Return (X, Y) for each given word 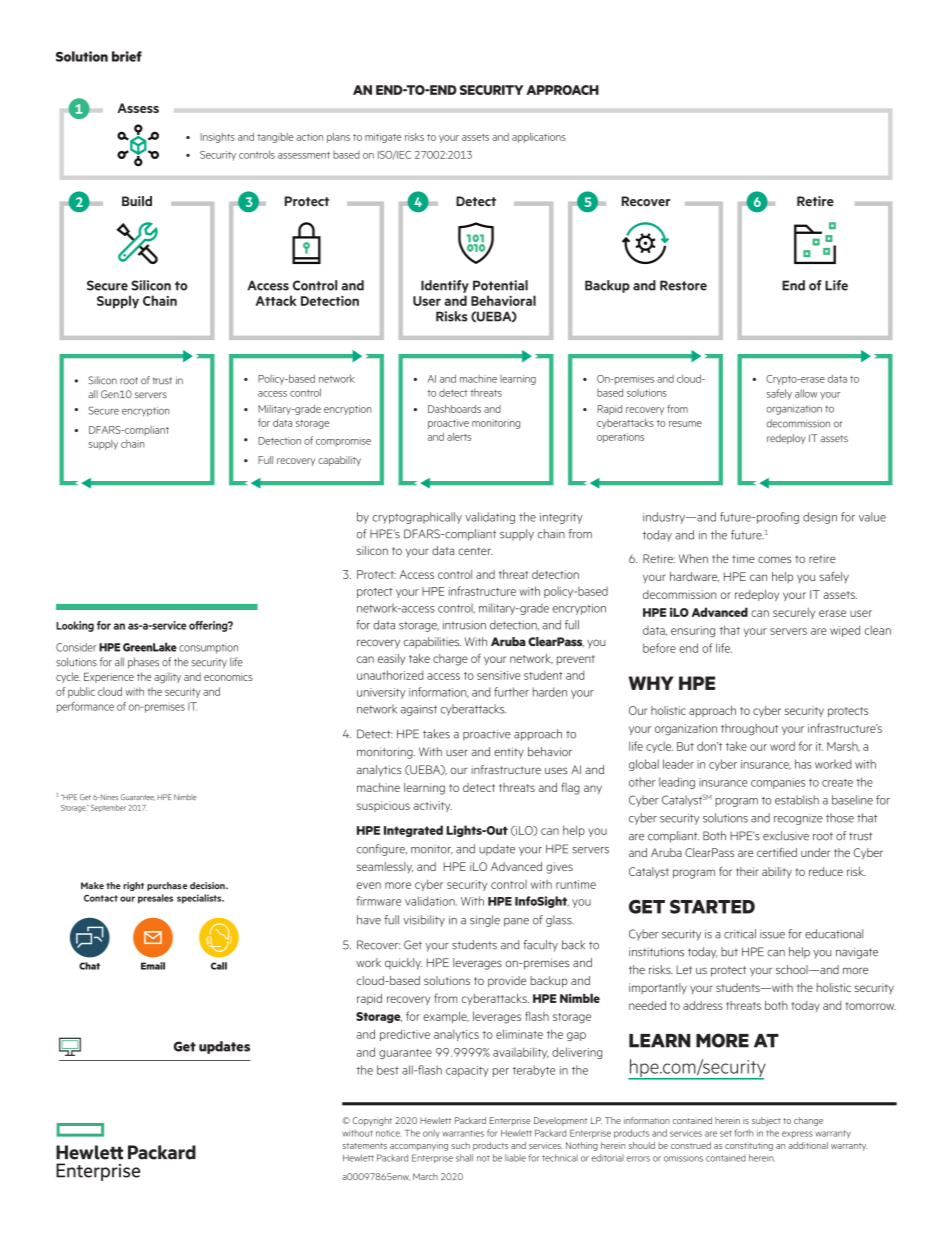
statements (364, 1146)
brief (127, 56)
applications (539, 138)
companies (778, 783)
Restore (683, 285)
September (108, 808)
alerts (459, 436)
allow (806, 393)
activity (433, 806)
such (460, 1145)
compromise (343, 442)
